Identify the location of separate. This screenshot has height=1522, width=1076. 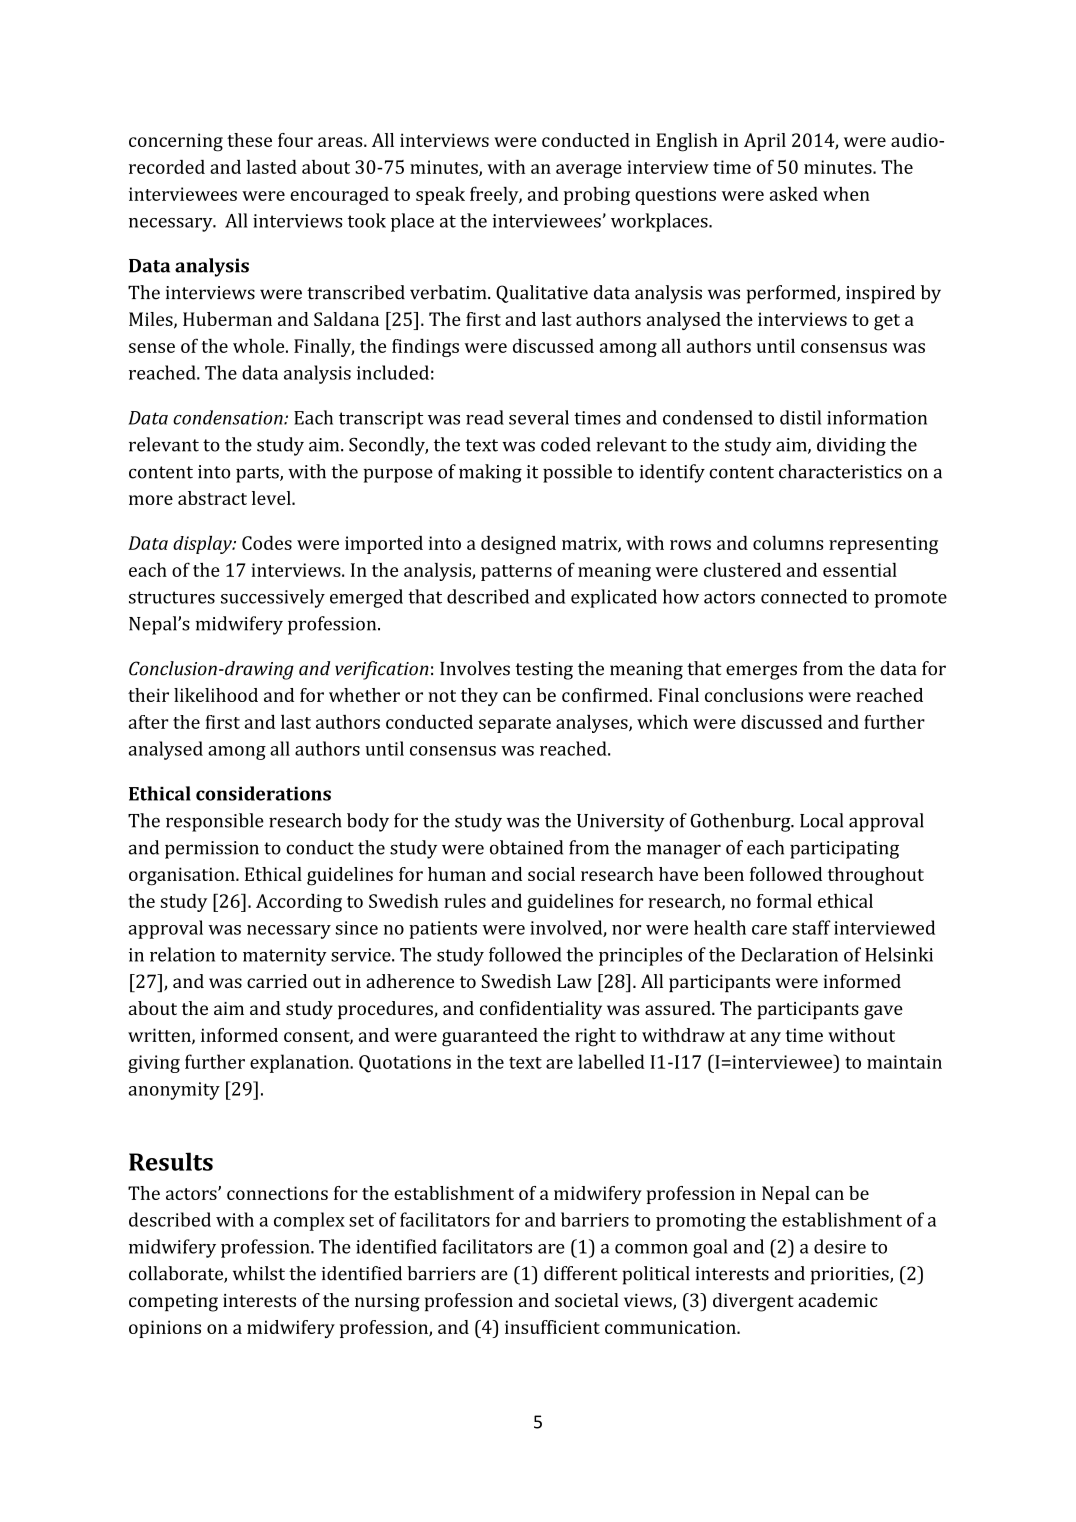
(515, 725).
